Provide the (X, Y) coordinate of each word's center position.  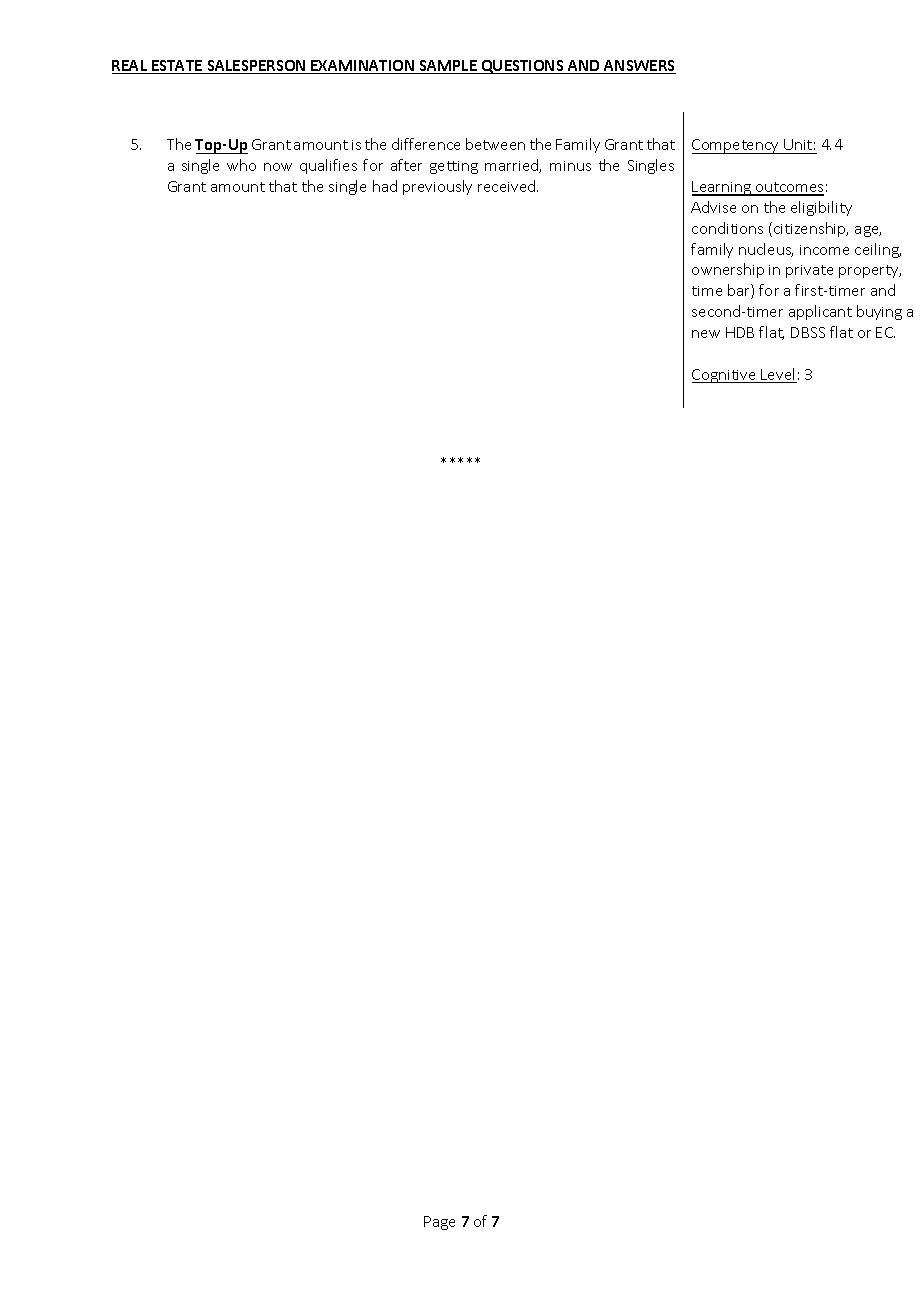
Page (439, 1223)
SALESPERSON (256, 67)
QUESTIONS (522, 67)
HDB (740, 332)
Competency (736, 146)
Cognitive (725, 376)
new (706, 334)
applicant (820, 312)
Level (778, 375)
